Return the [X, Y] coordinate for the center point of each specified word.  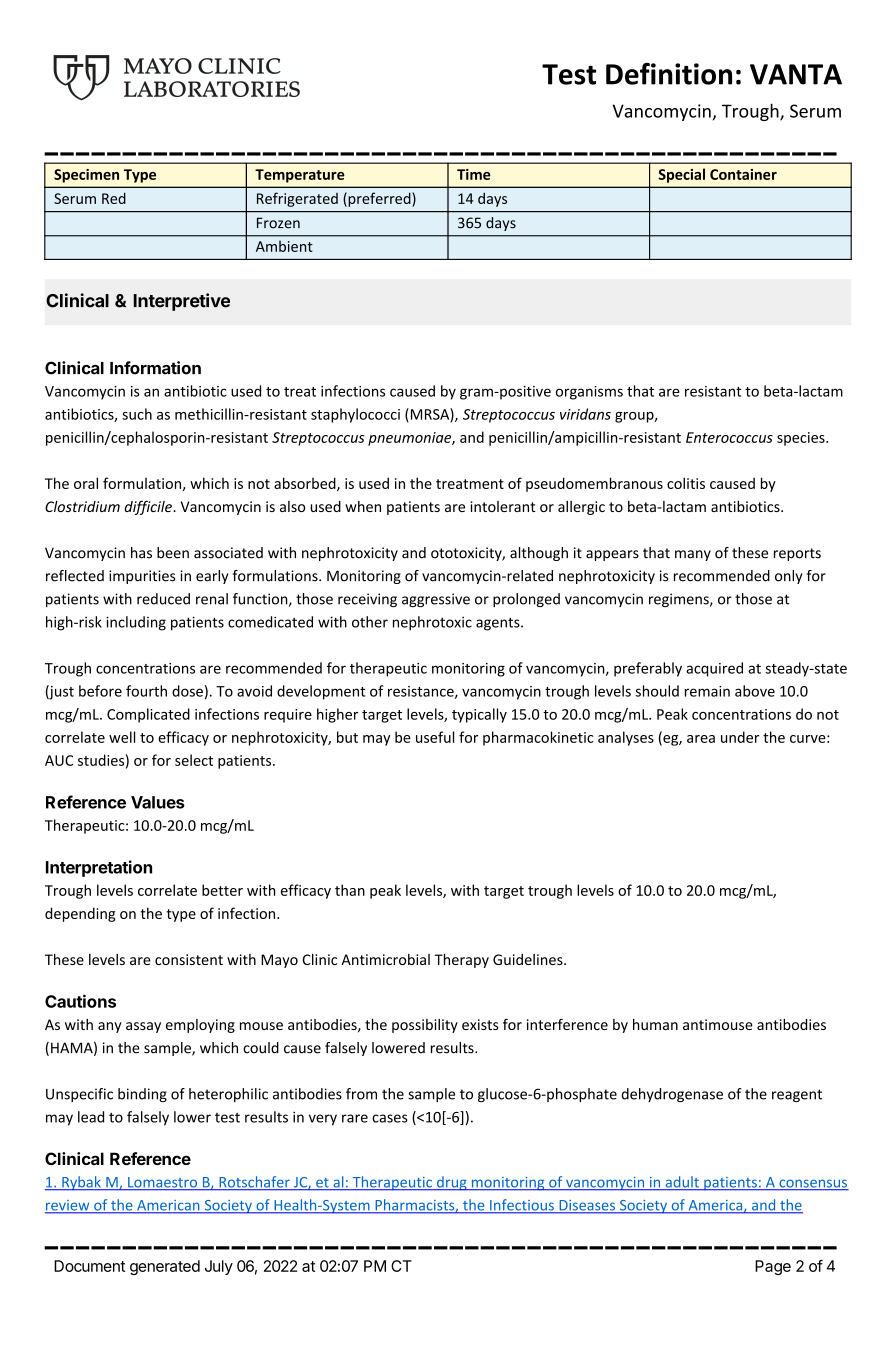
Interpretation [99, 868]
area [701, 739]
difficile [149, 507]
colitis [686, 483]
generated [165, 1267]
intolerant [502, 506]
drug [452, 1183]
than [350, 890]
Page [773, 1267]
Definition [669, 74]
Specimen [86, 176]
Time [474, 174]
